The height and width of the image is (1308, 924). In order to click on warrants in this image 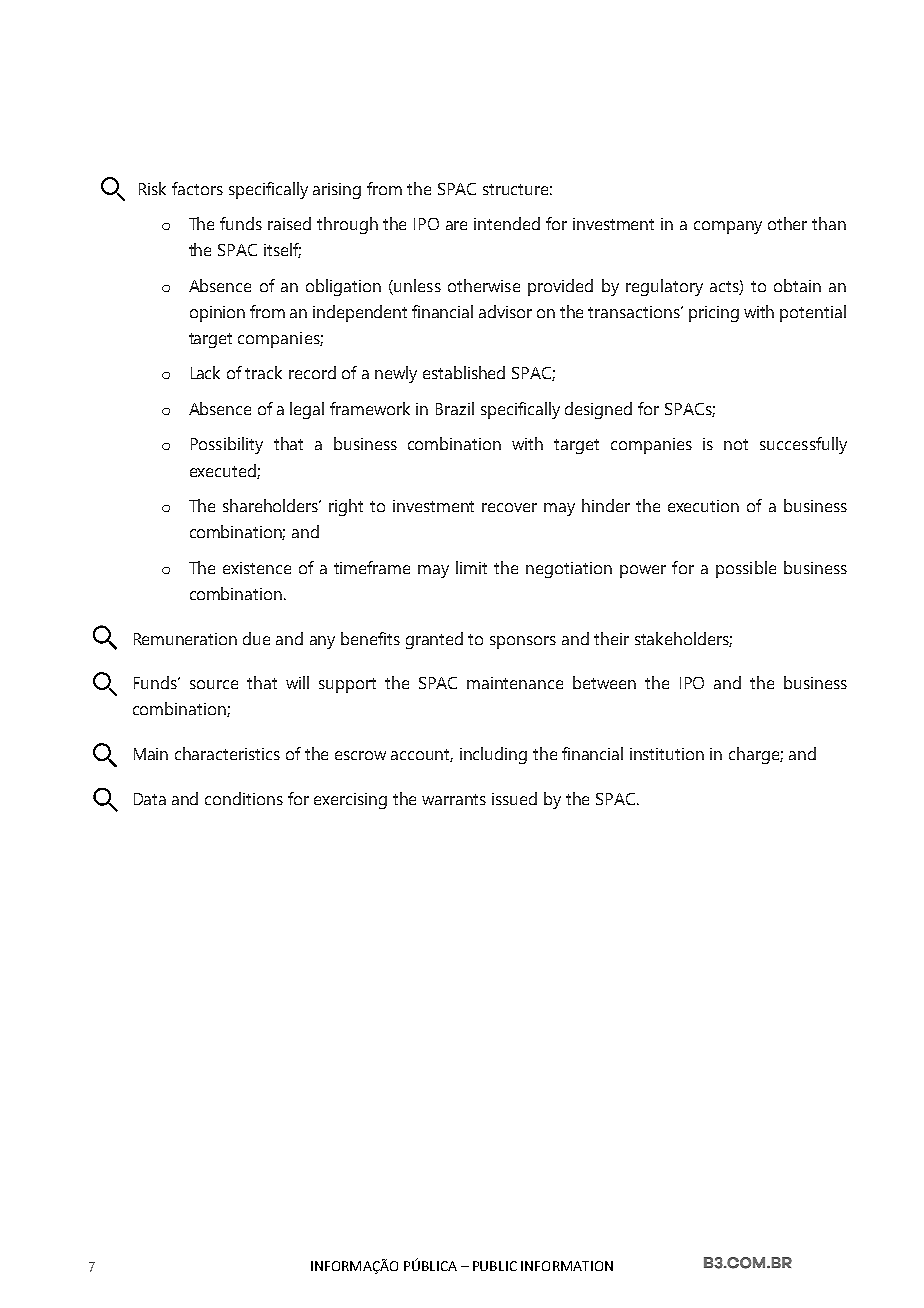, I will do `click(454, 799)`.
